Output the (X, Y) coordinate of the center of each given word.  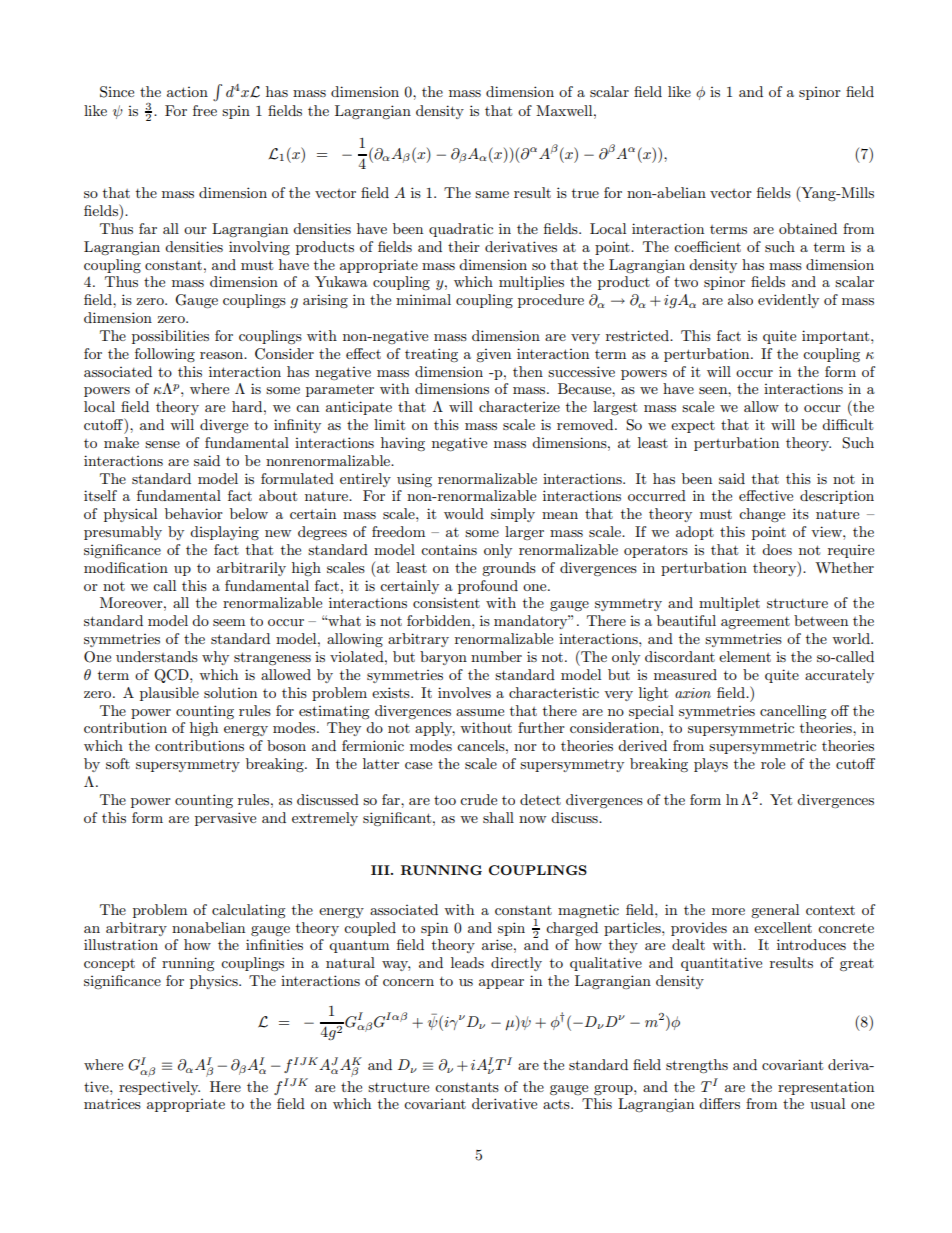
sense (162, 444)
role (773, 763)
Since (117, 92)
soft (118, 763)
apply (435, 729)
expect (693, 427)
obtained (808, 228)
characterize (519, 406)
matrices (112, 1103)
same (492, 194)
